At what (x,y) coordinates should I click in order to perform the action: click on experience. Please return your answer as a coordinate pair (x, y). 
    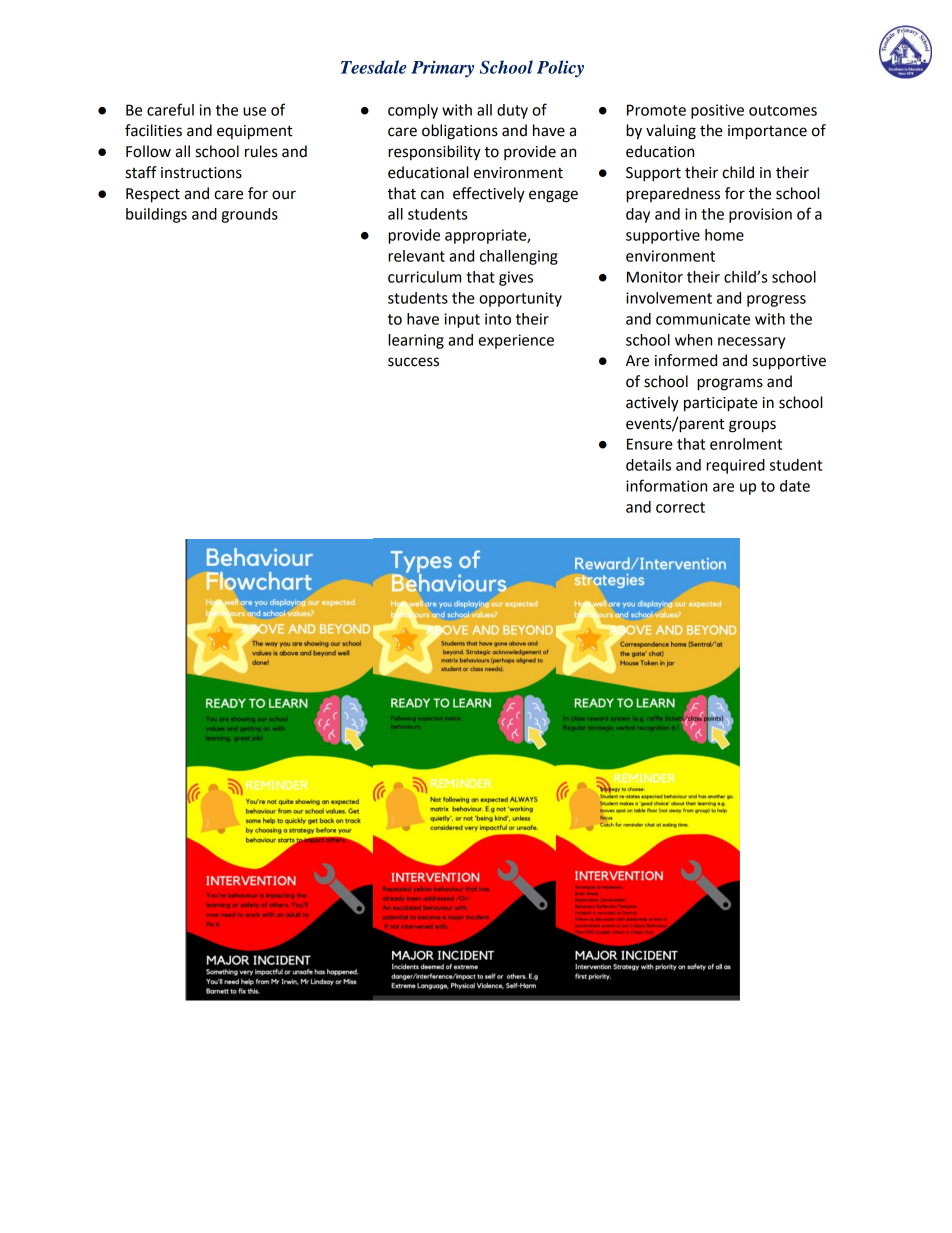
    Looking at the image, I should click on (516, 341).
